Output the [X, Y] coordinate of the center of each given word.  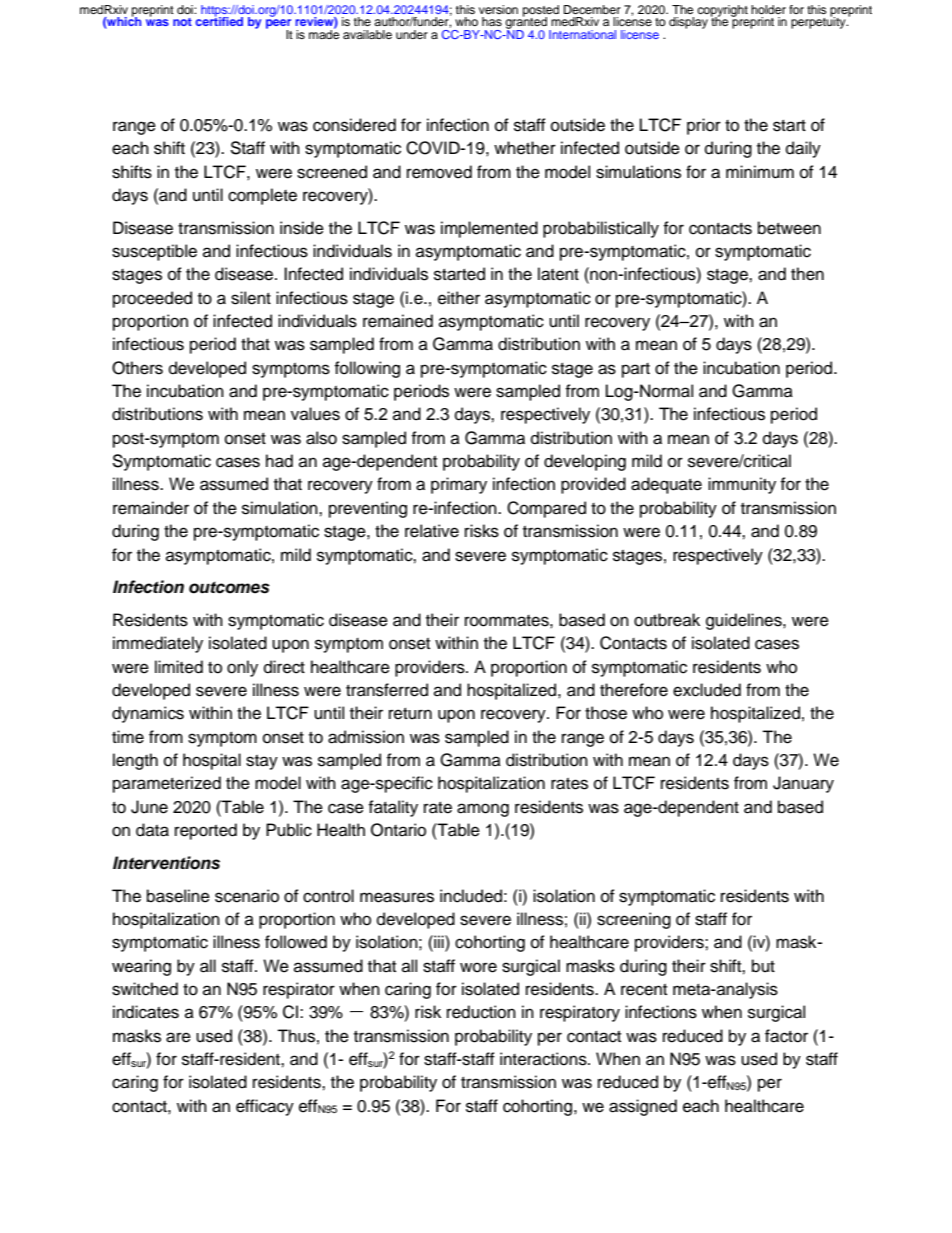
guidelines [745, 621]
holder [768, 9]
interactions [544, 1059]
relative [432, 531]
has [492, 21]
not [182, 22]
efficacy [265, 1107]
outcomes [229, 588]
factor [786, 1036]
